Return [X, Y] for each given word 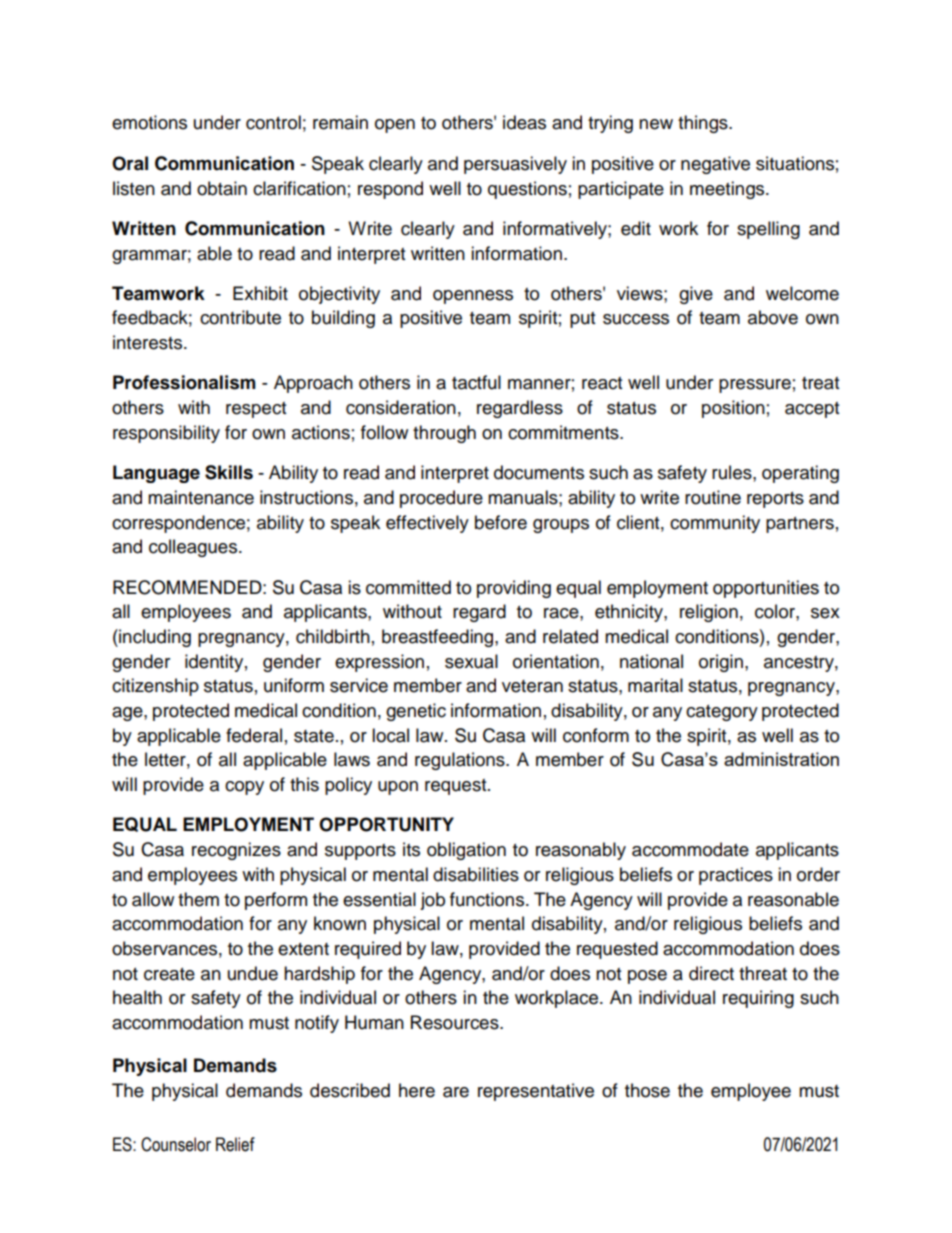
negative [715, 165]
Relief [235, 1144]
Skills [229, 472]
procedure [441, 499]
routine [713, 497]
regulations [461, 761]
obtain [222, 188]
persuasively [515, 165]
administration [781, 759]
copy [244, 788]
